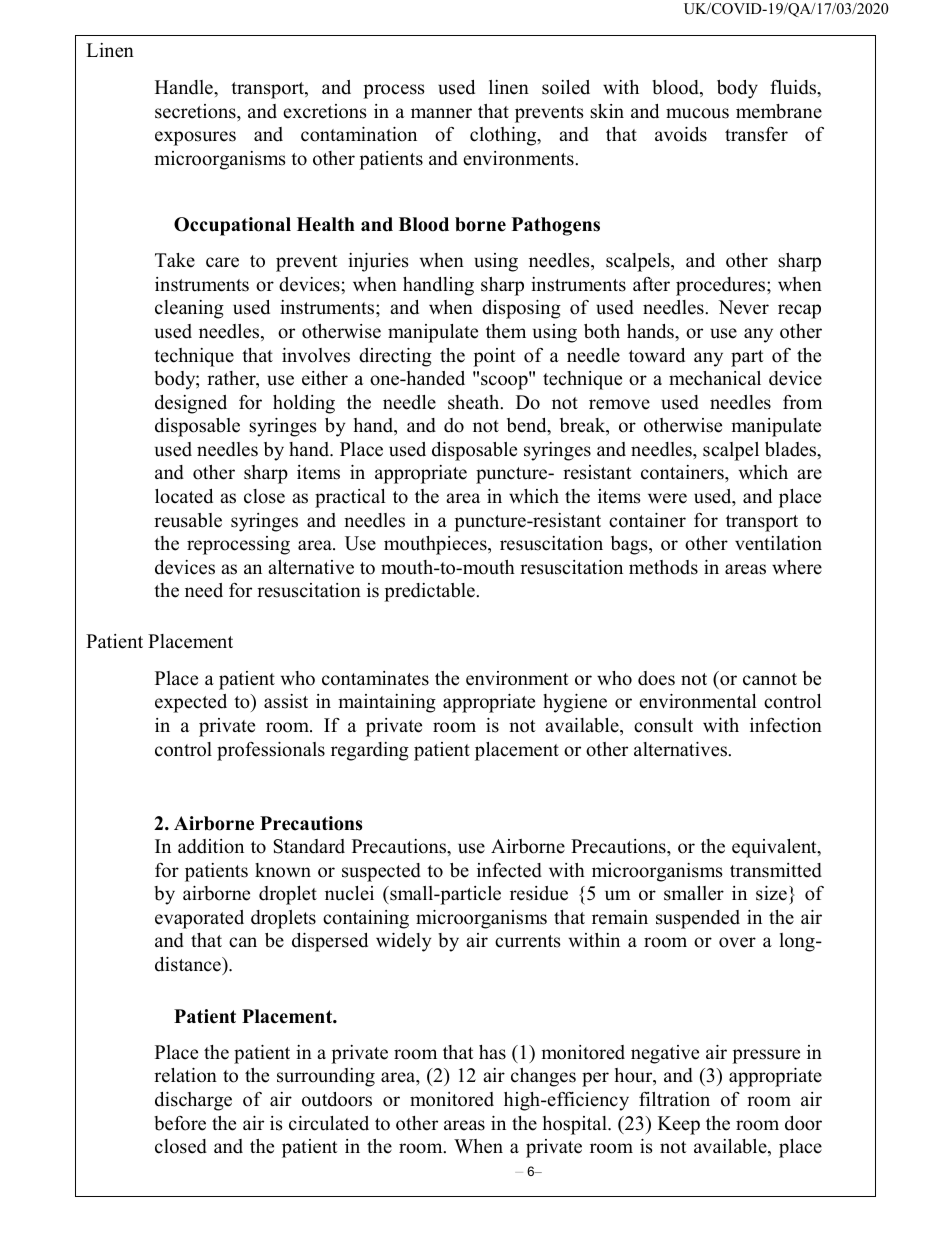  What do you see at coordinates (697, 113) in the page?
I see `mucous` at bounding box center [697, 113].
